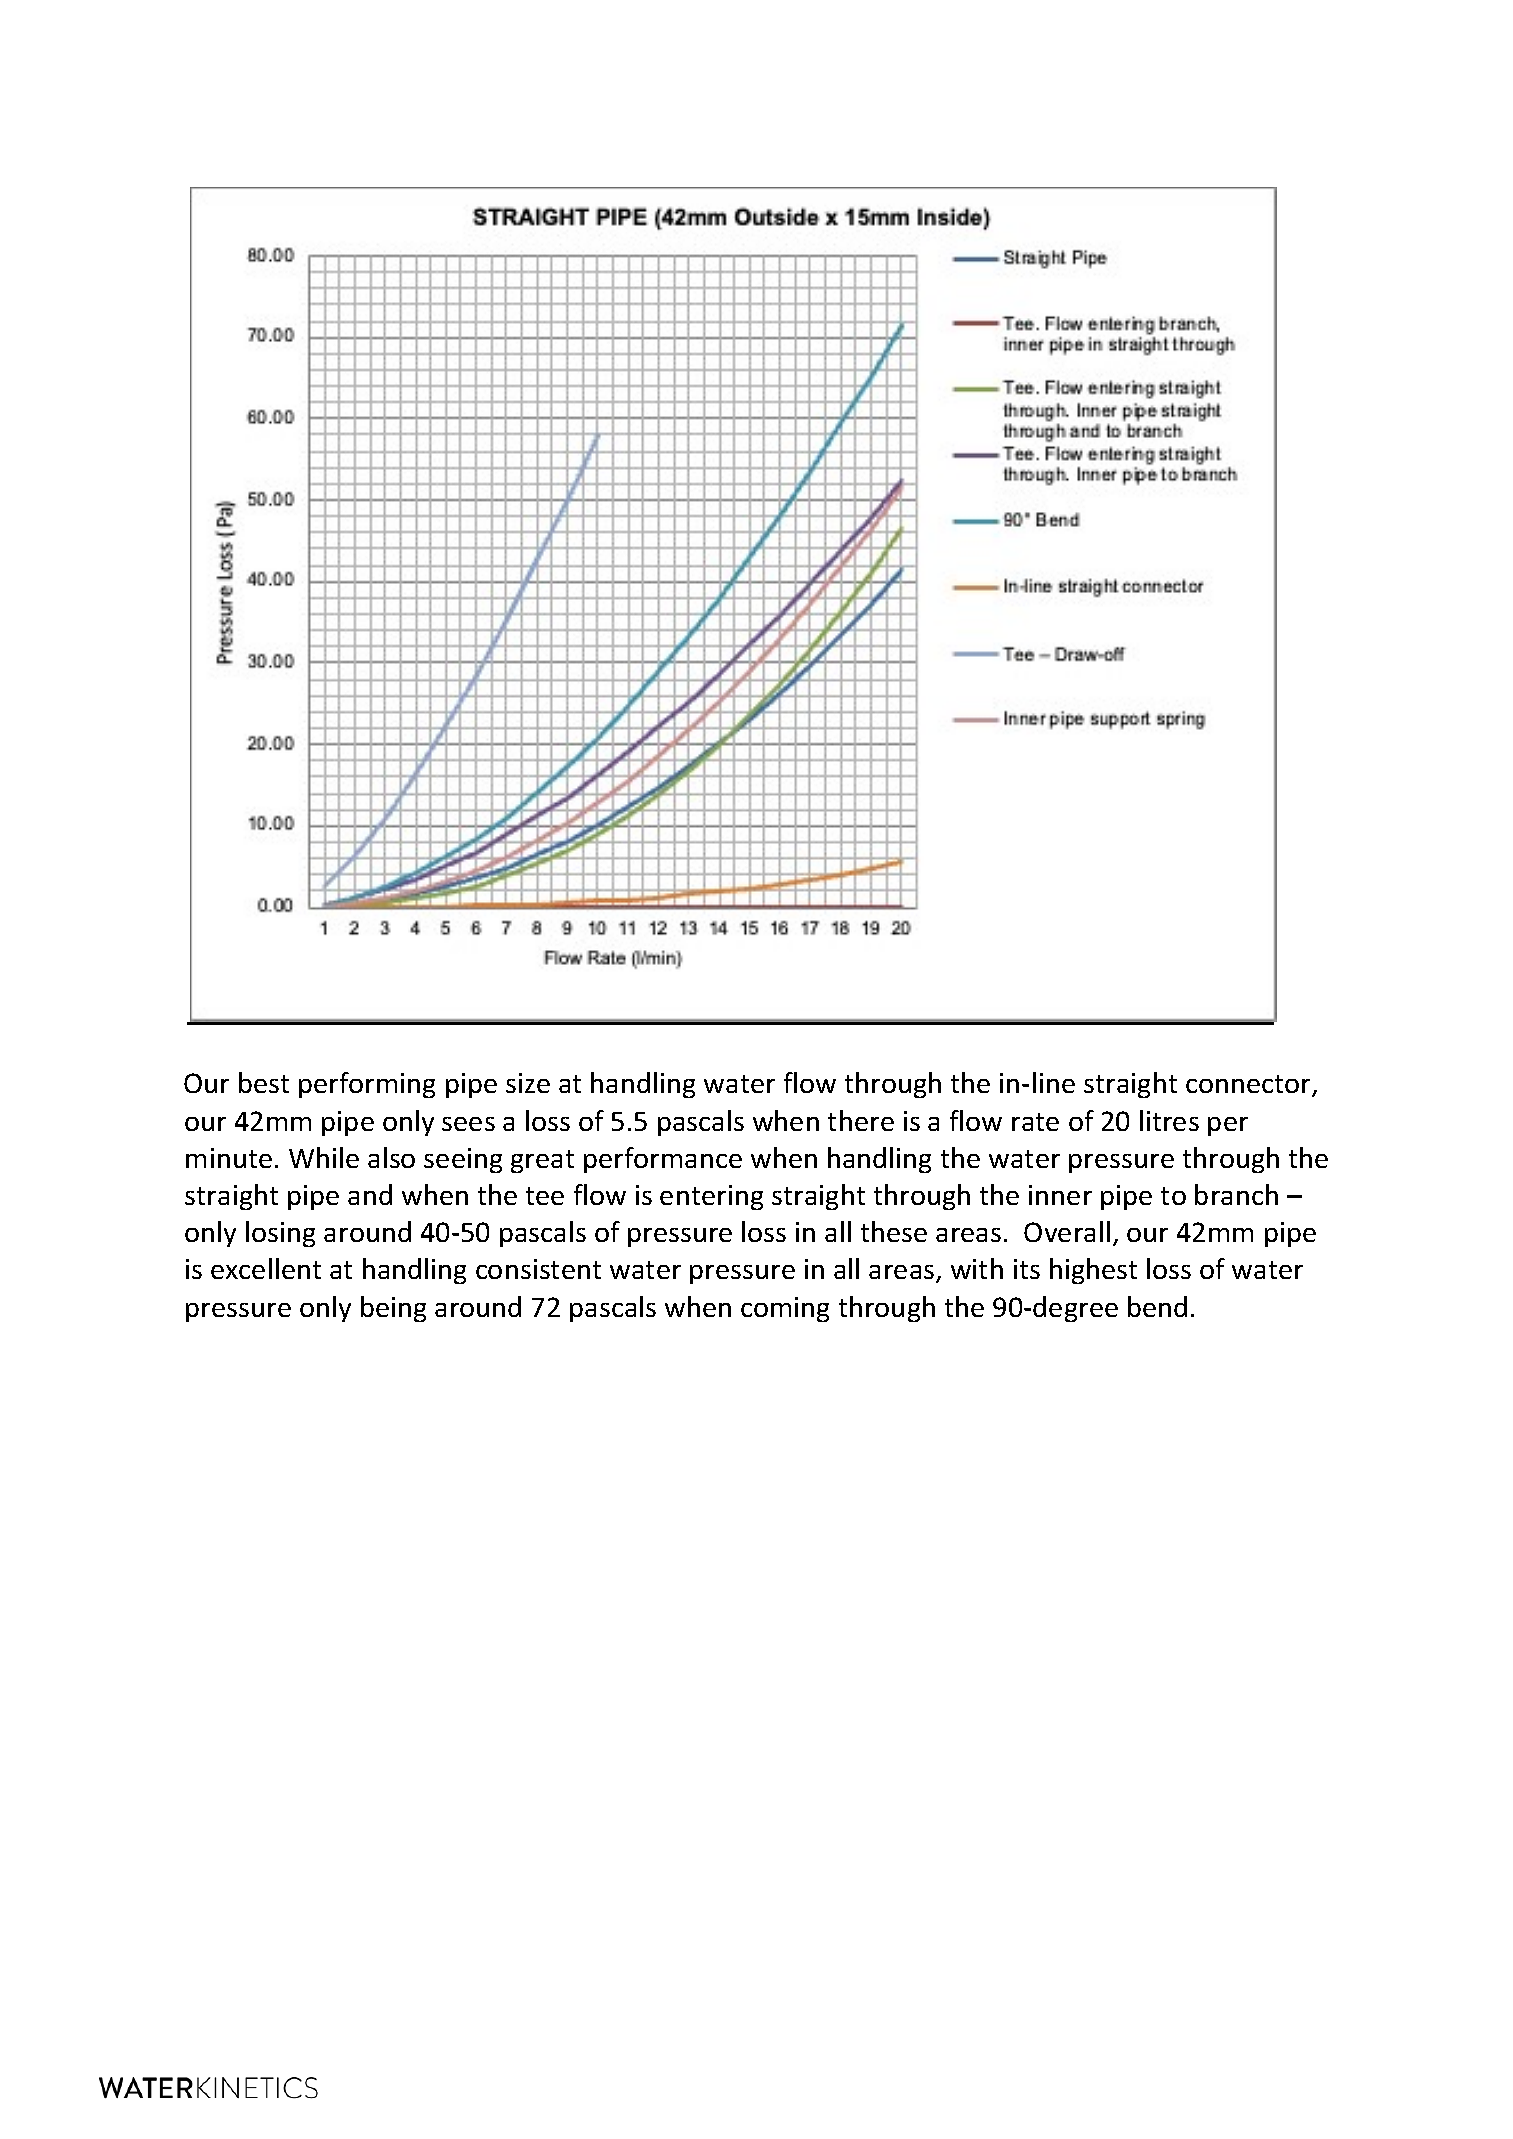 This screenshot has width=1513, height=2139. What do you see at coordinates (367, 1085) in the screenshot?
I see `performing` at bounding box center [367, 1085].
